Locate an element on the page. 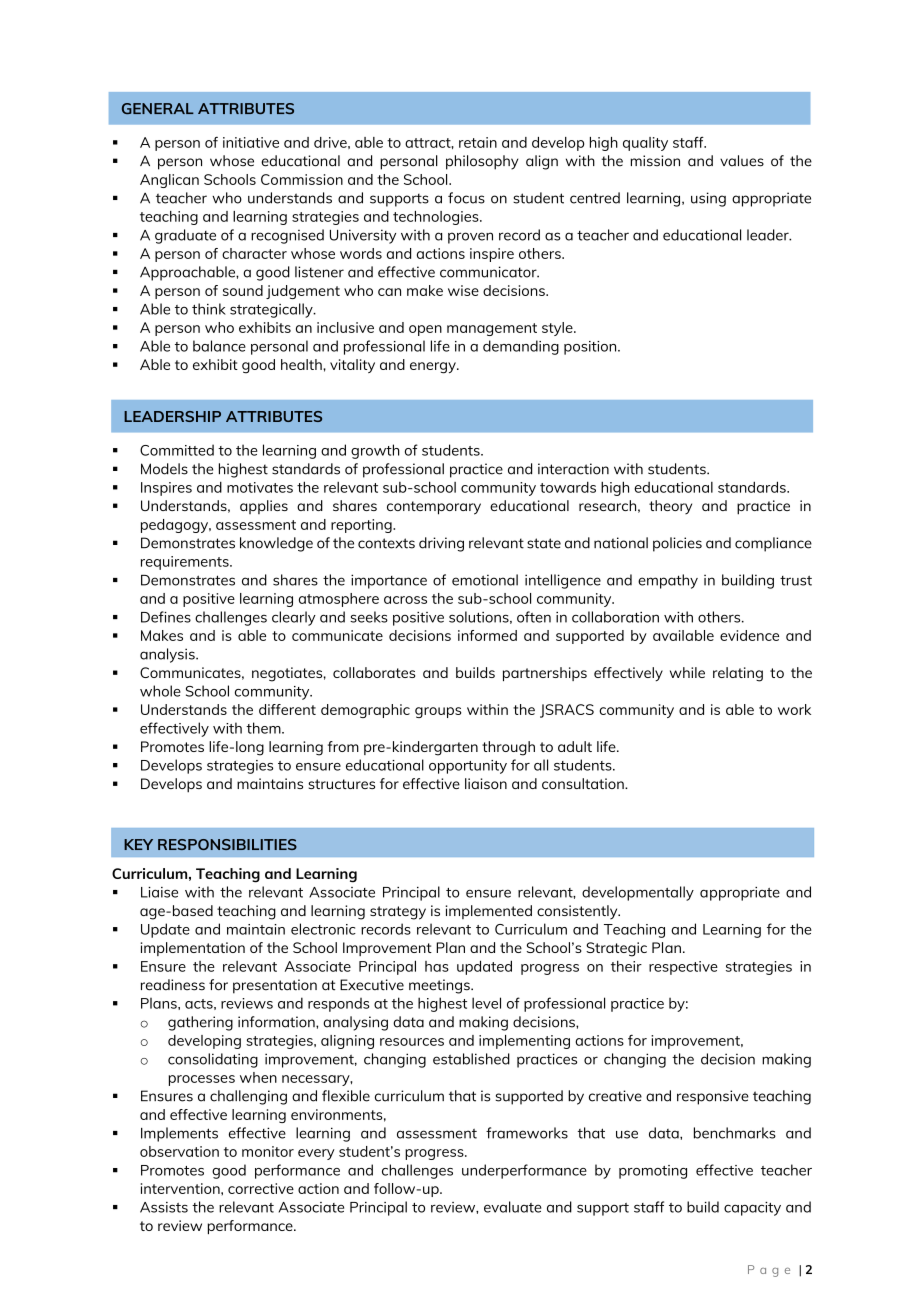 This page has height=1308, width=924. liaison is located at coordinates (486, 783).
